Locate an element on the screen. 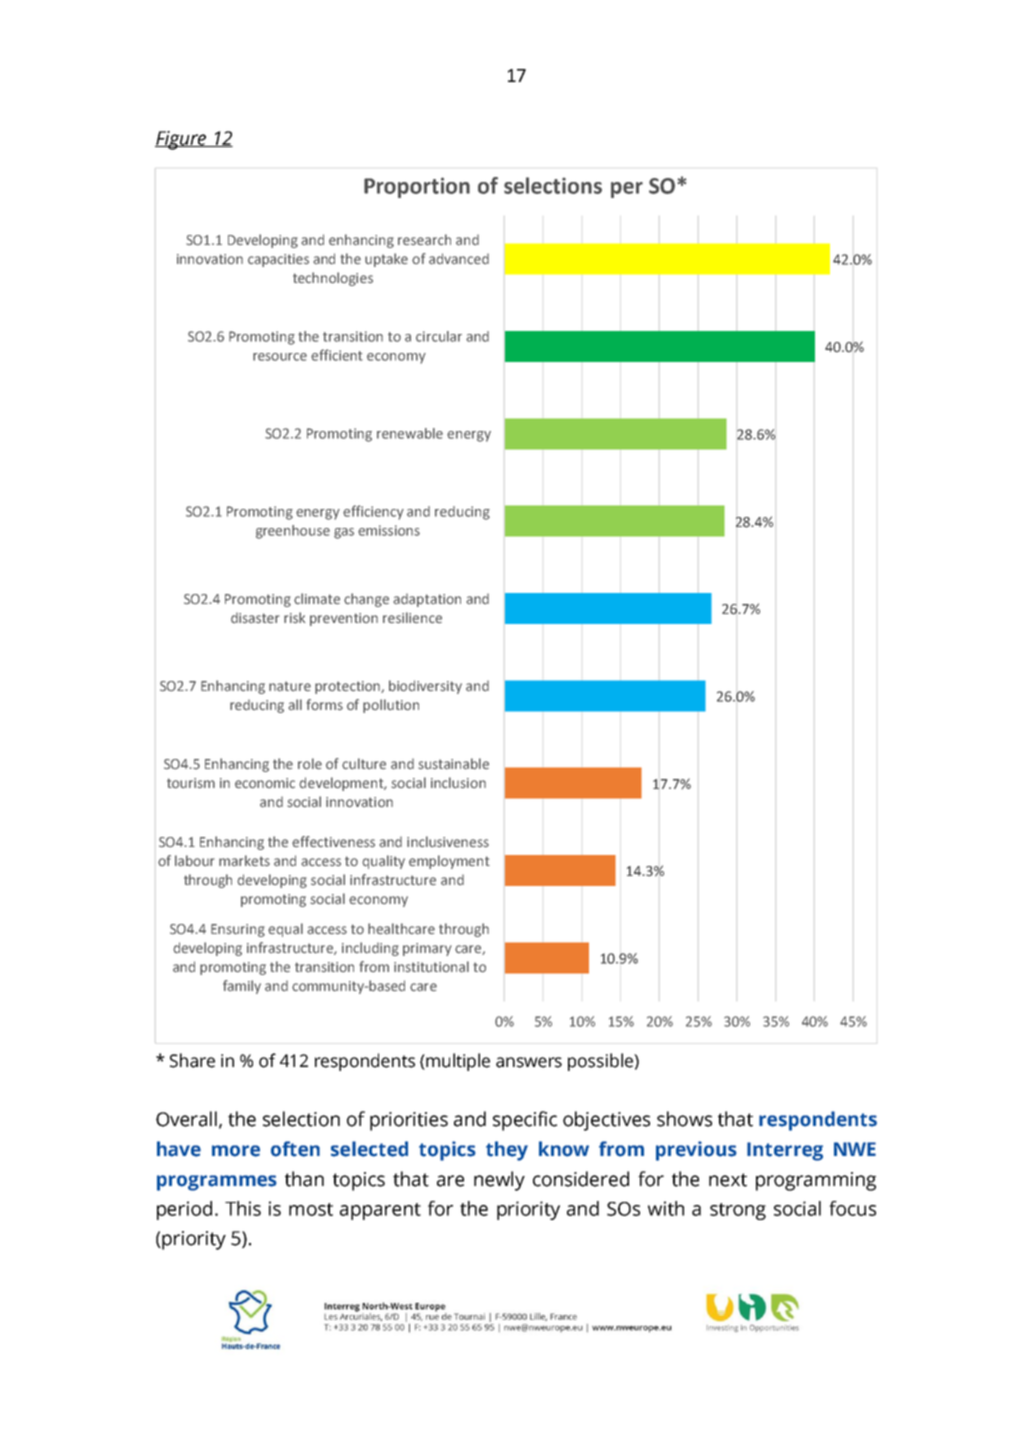 Image resolution: width=1029 pixels, height=1454 pixels. sustainable is located at coordinates (453, 764).
